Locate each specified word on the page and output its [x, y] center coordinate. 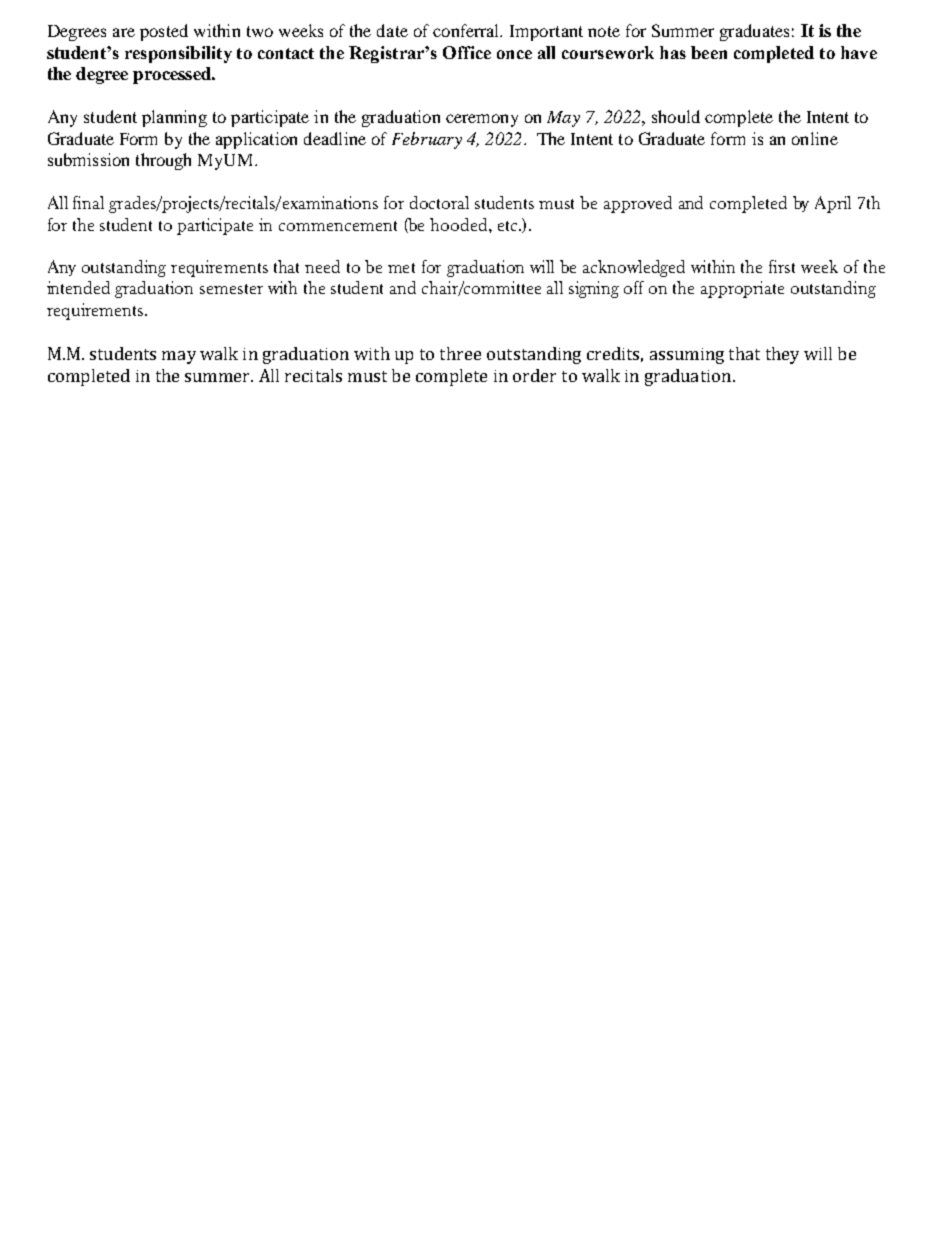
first [782, 266]
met [401, 268]
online [815, 138]
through [163, 161]
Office [467, 52]
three [460, 353]
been [709, 52]
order [534, 375]
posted [164, 32]
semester [231, 289]
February [427, 140]
